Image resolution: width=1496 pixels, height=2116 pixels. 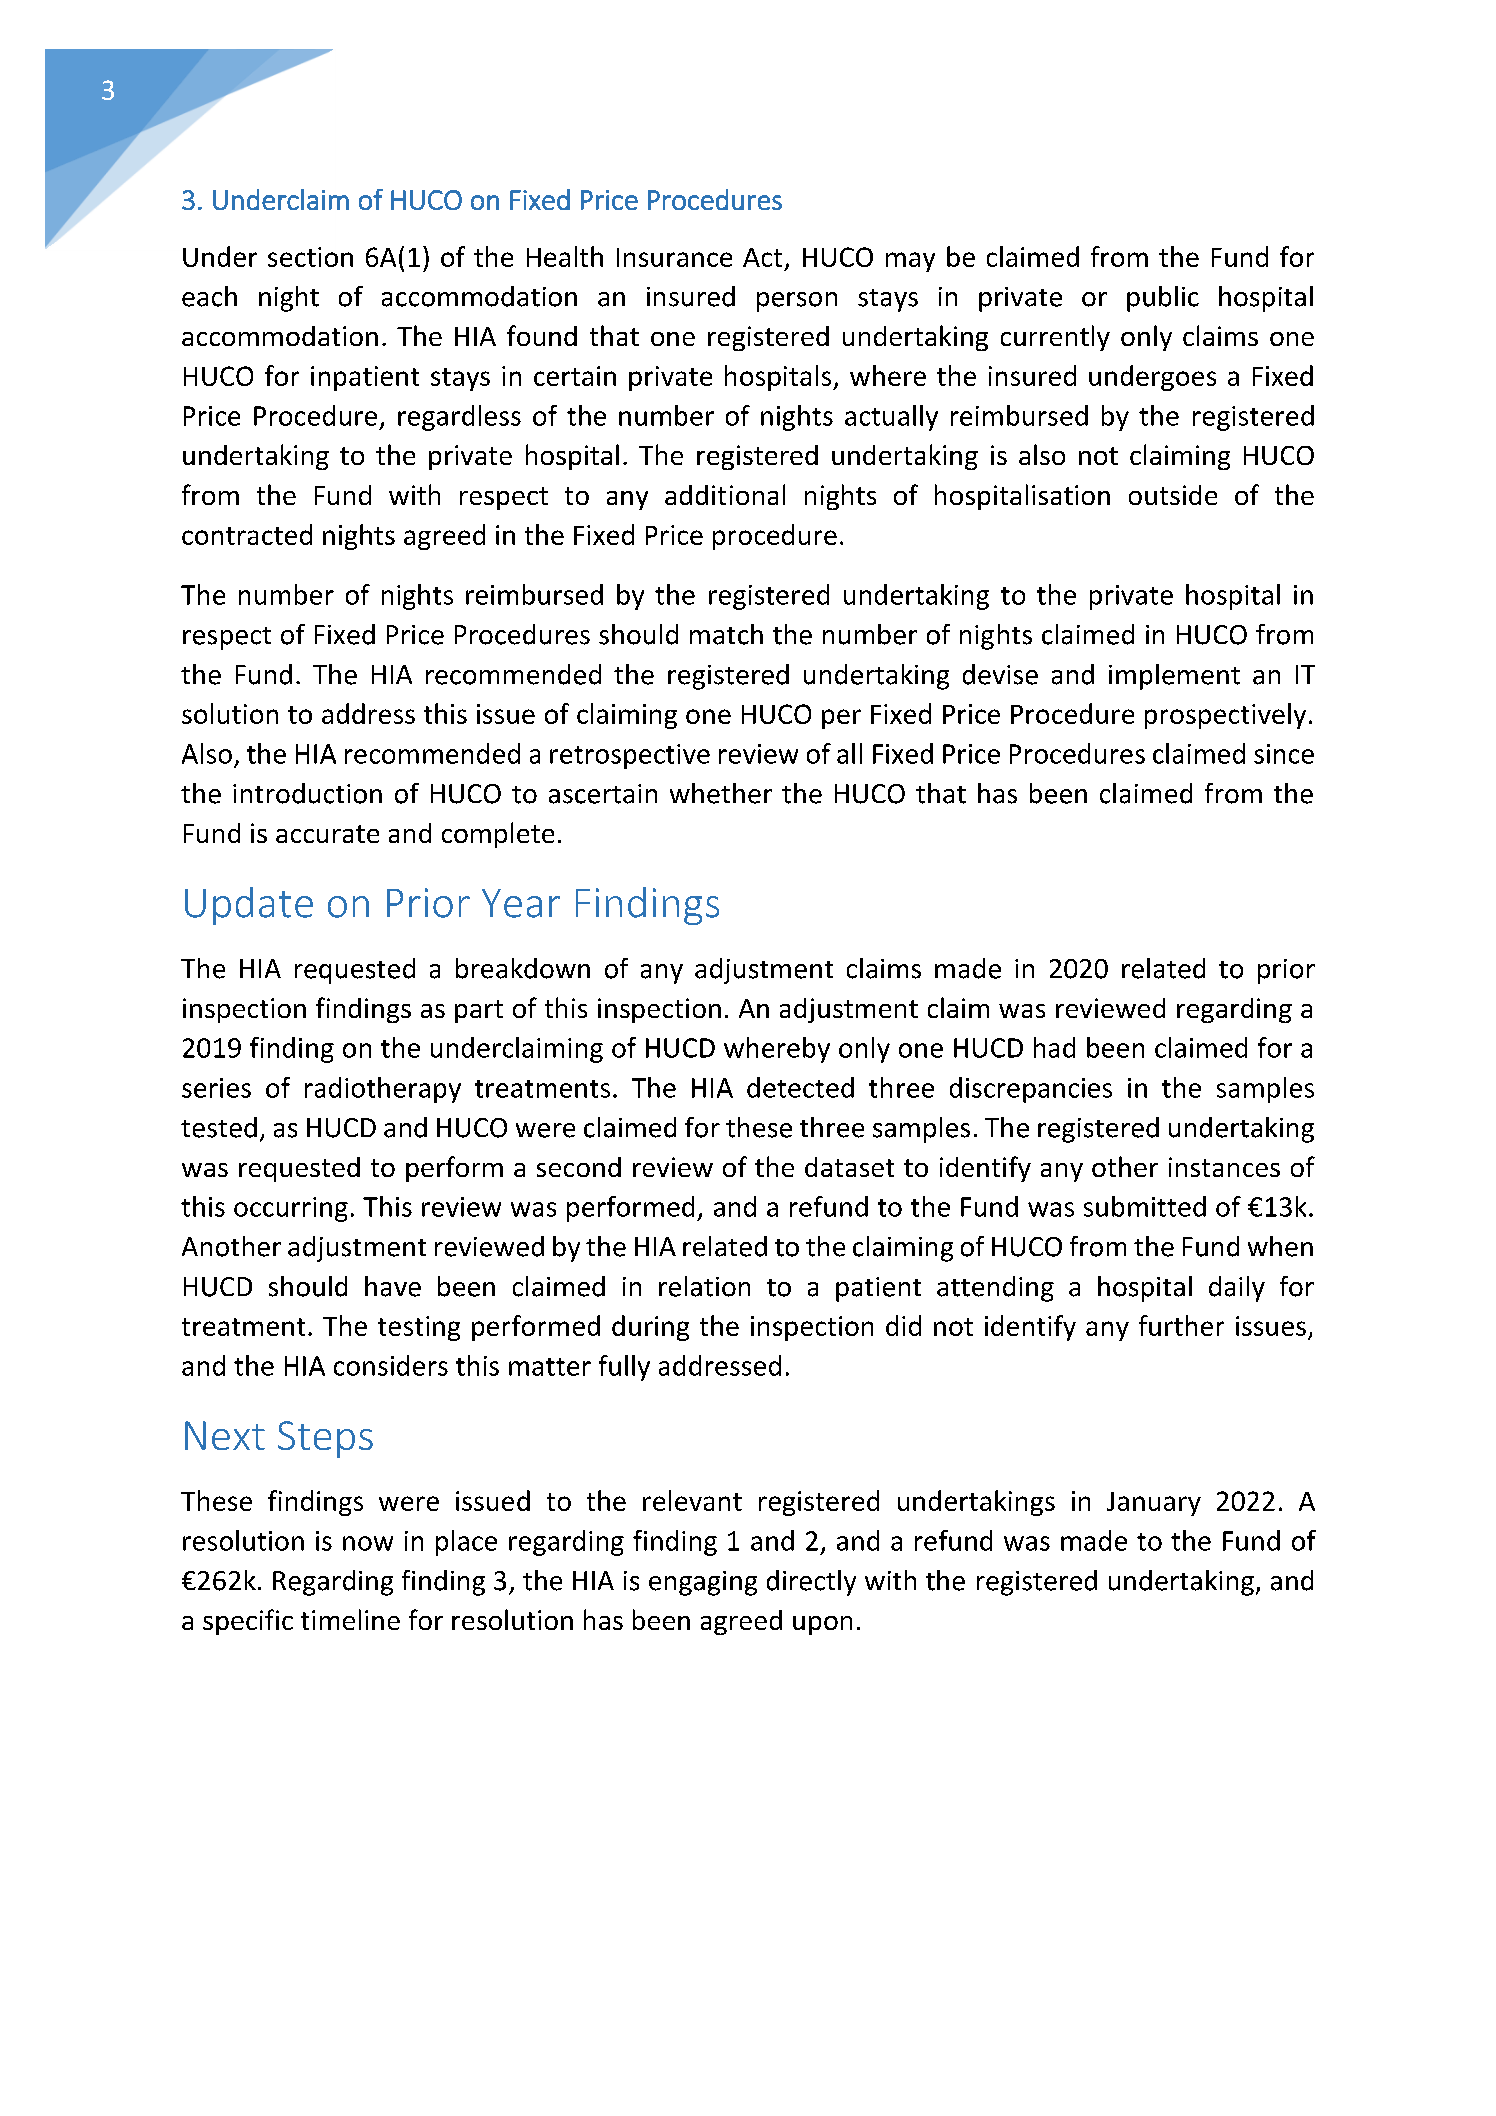 What do you see at coordinates (1181, 1325) in the screenshot?
I see `further` at bounding box center [1181, 1325].
